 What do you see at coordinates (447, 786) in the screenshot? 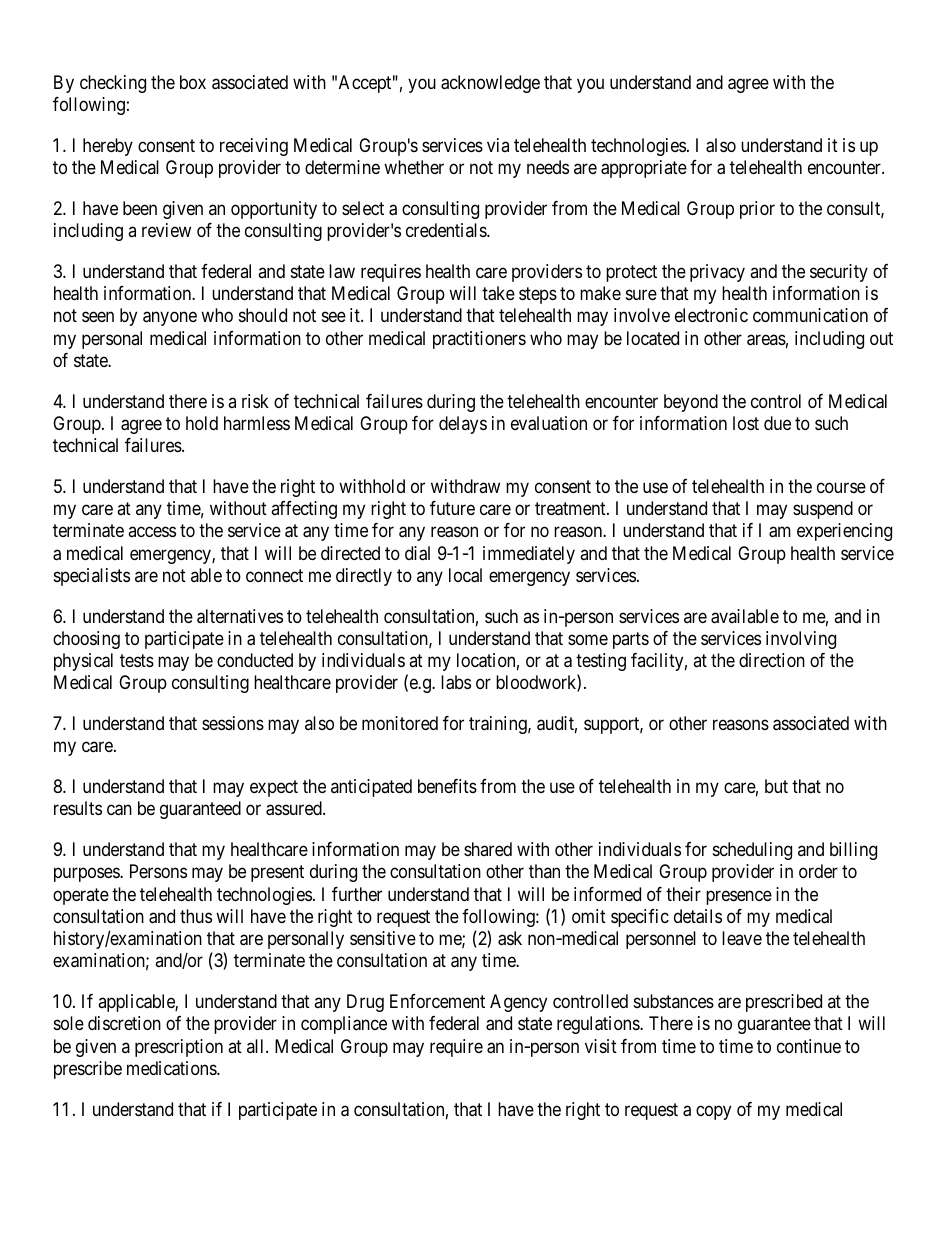
I see `benefits` at bounding box center [447, 786].
